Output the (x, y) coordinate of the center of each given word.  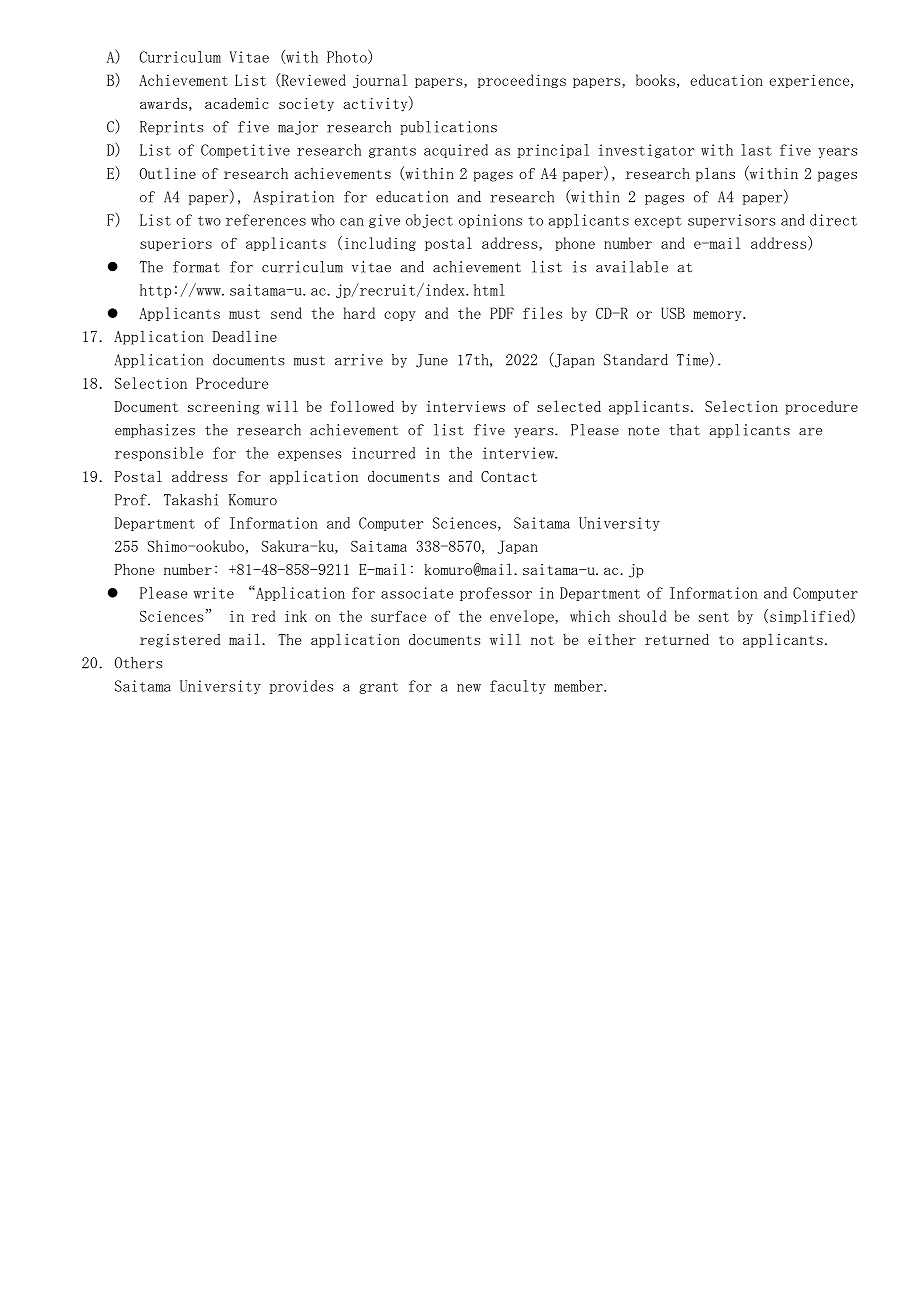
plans (715, 174)
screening (224, 408)
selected (569, 406)
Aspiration (294, 198)
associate (417, 593)
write (214, 593)
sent (714, 617)
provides (302, 687)
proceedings (522, 81)
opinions (490, 221)
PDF (502, 313)
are (810, 432)
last (756, 150)
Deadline (245, 336)
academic (237, 103)
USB (673, 313)
